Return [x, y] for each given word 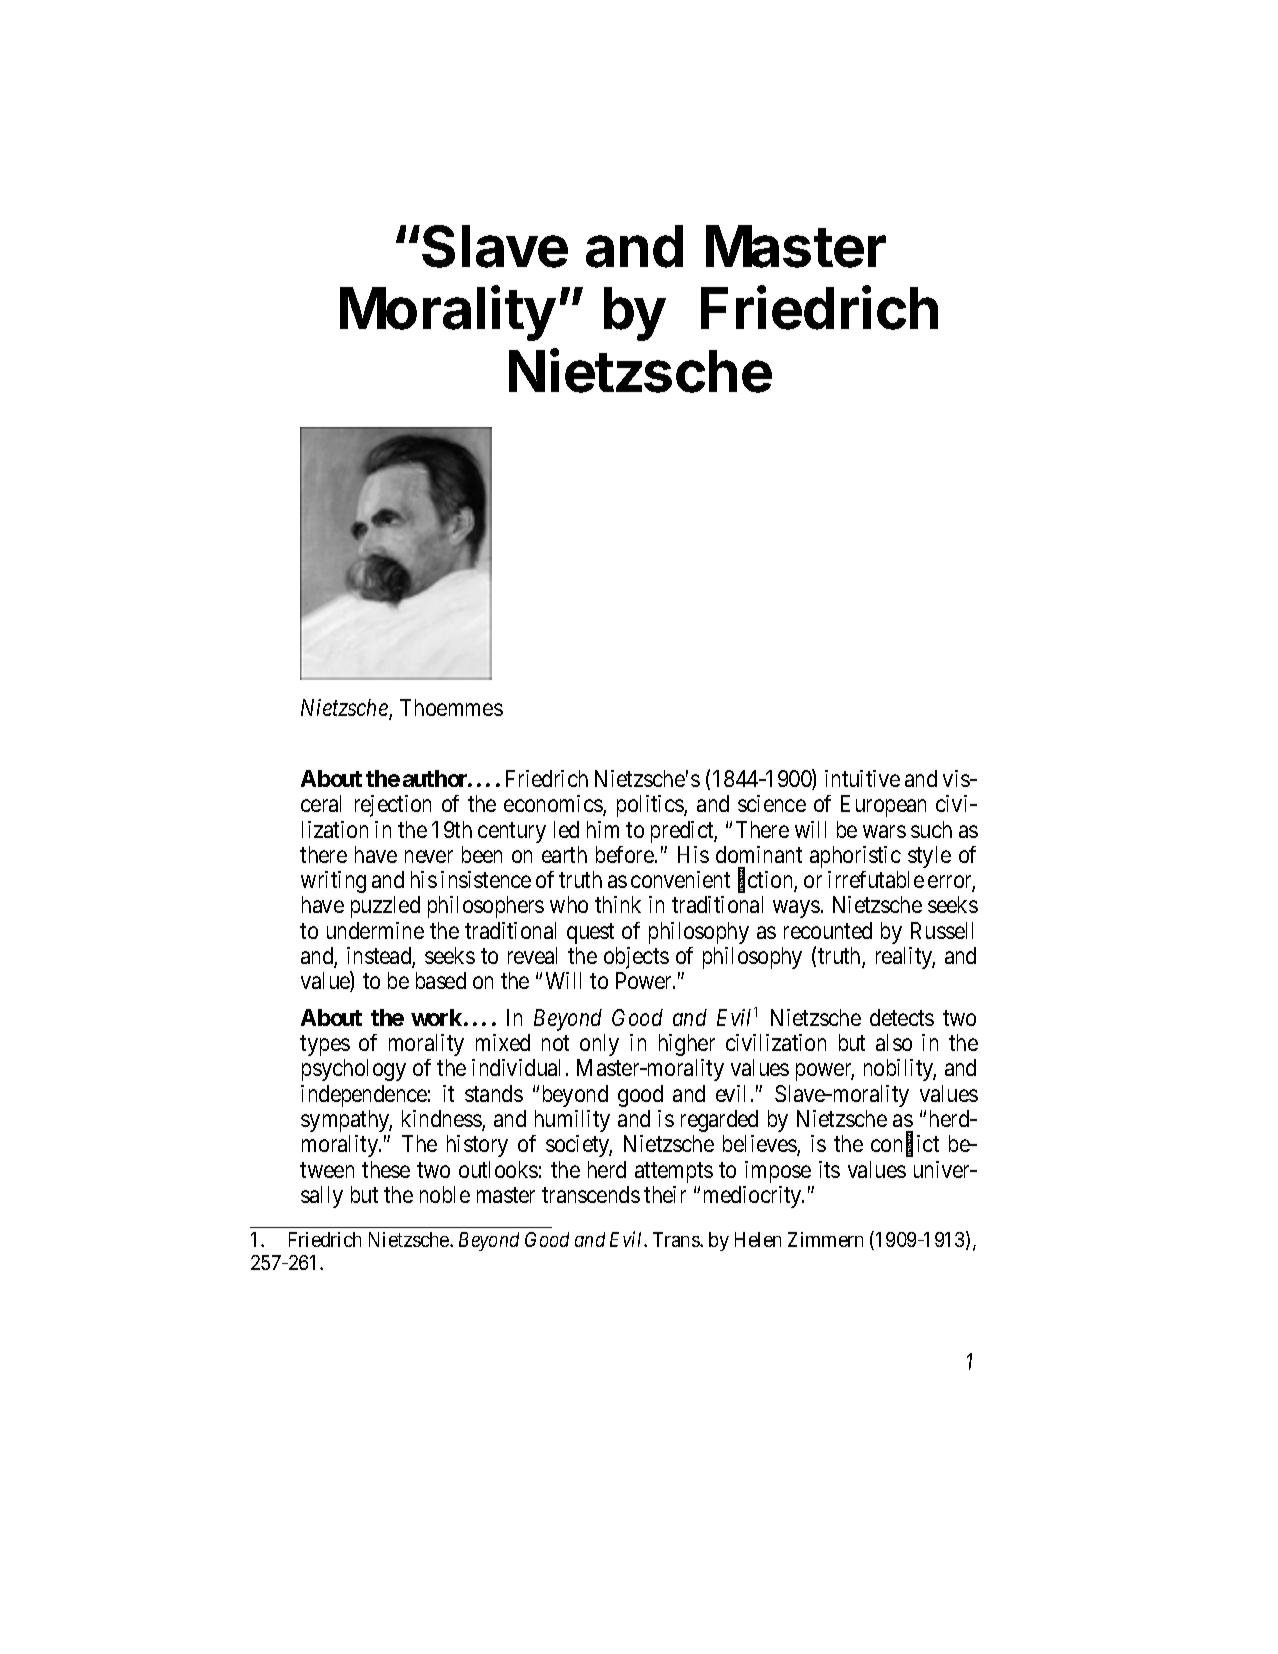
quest [590, 933]
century [512, 832]
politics [651, 806]
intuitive [862, 778]
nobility [900, 1070]
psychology [354, 1070]
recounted [828, 930]
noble [445, 1194]
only [599, 1045]
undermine [375, 930]
